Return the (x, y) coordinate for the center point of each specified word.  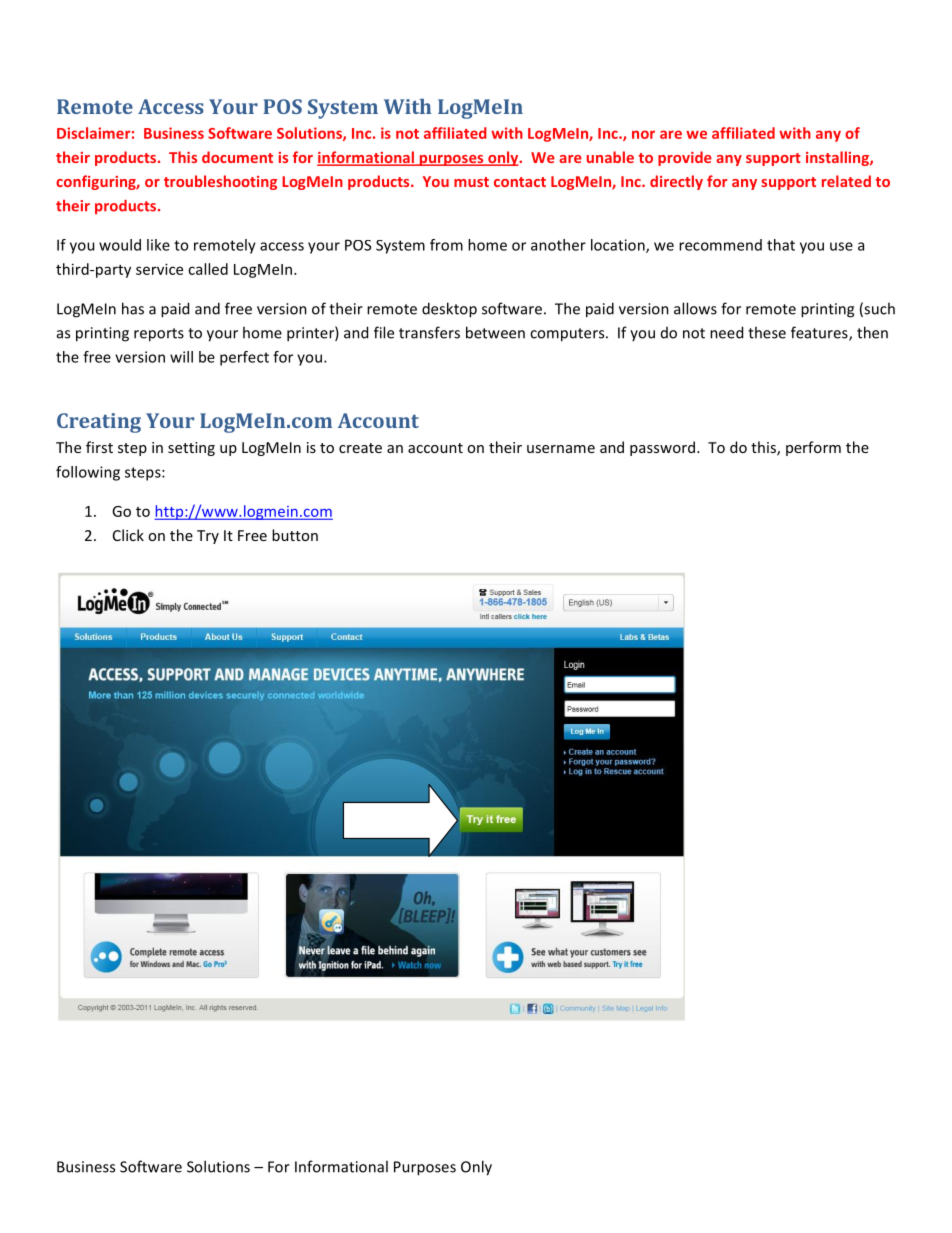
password (664, 448)
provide (685, 158)
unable (610, 157)
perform (813, 448)
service (159, 269)
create (360, 448)
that (781, 245)
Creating (99, 423)
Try (208, 537)
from (446, 245)
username (561, 449)
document (237, 157)
